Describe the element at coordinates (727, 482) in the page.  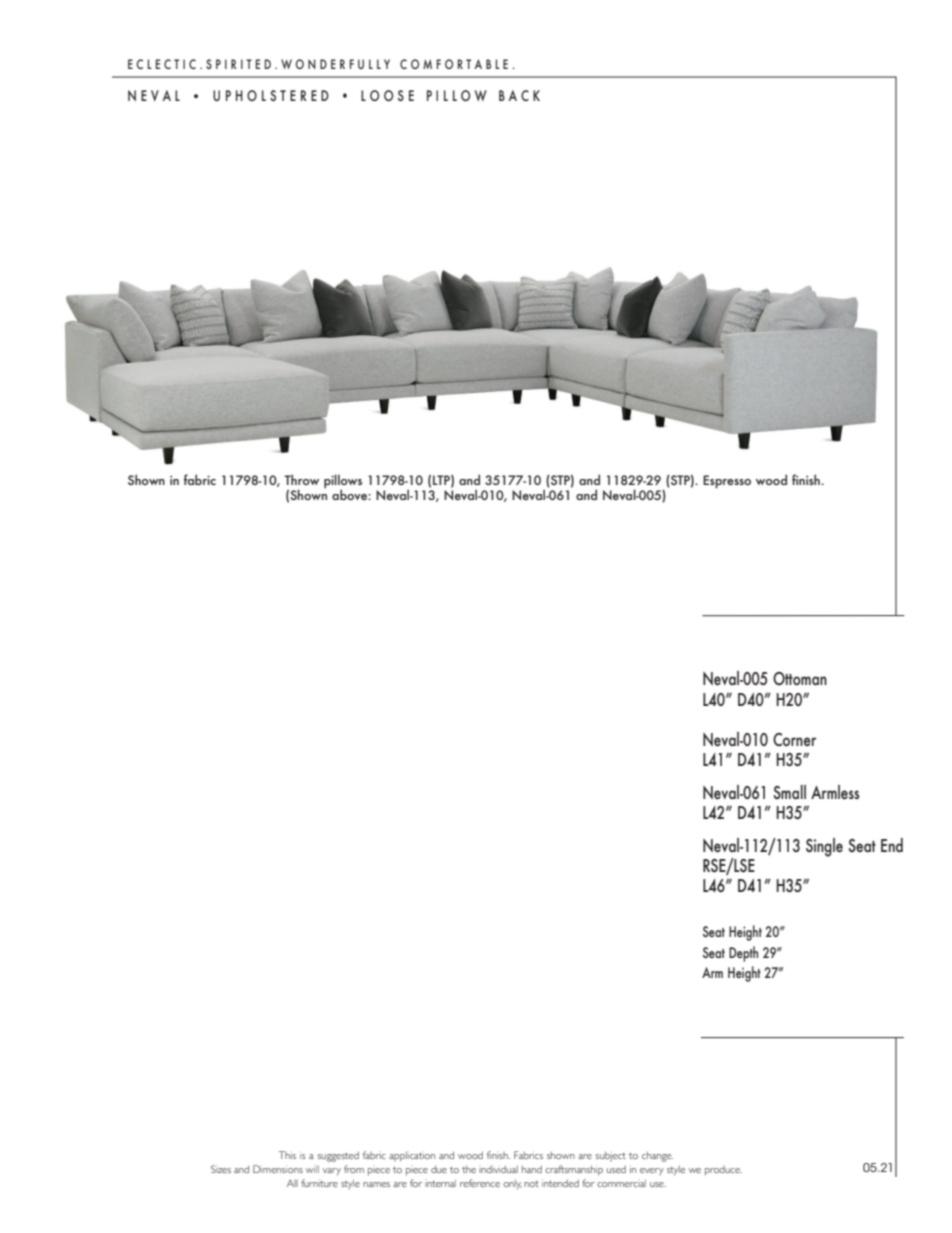
I see `Espresso` at that location.
